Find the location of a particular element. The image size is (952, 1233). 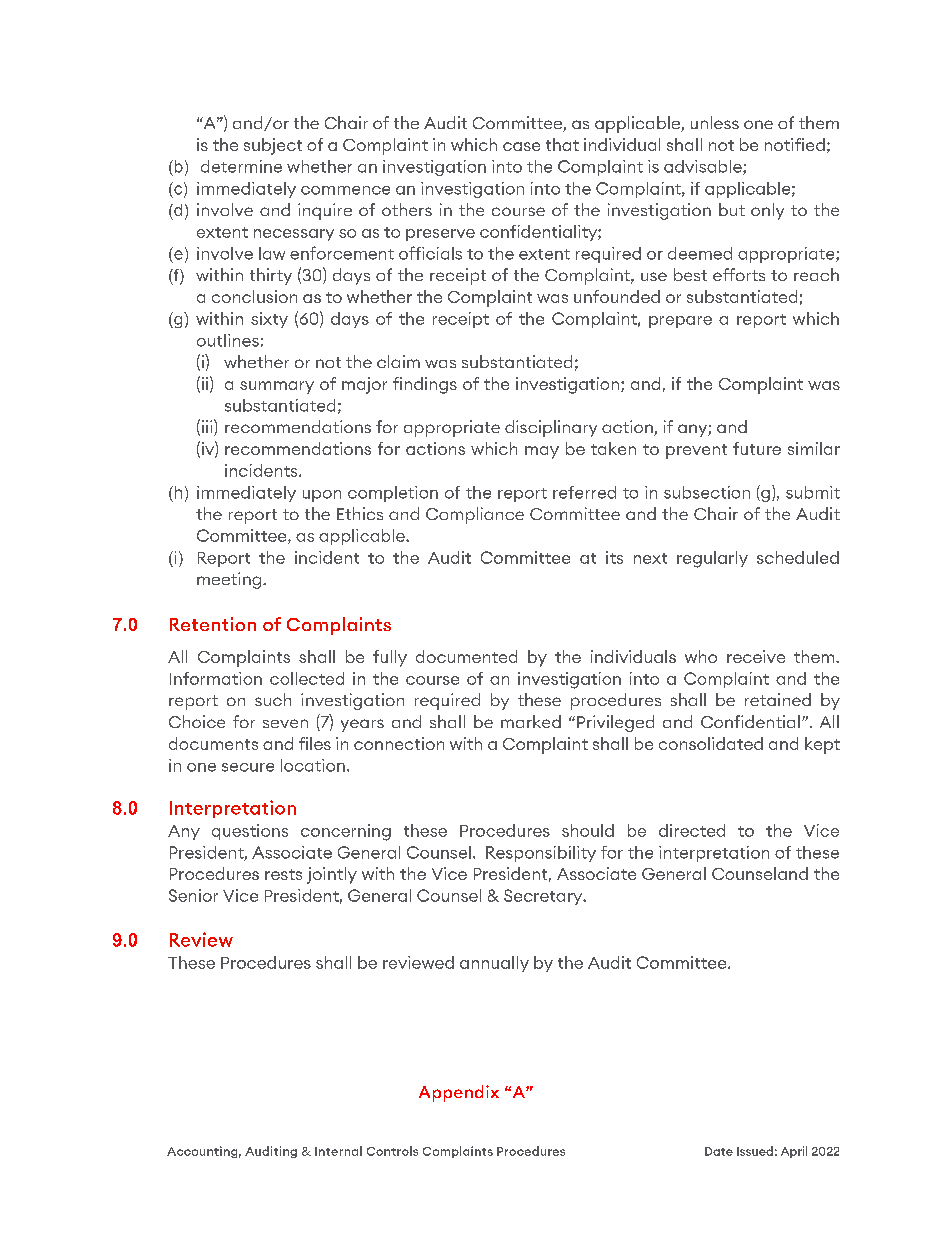

Issued is located at coordinates (755, 1151).
